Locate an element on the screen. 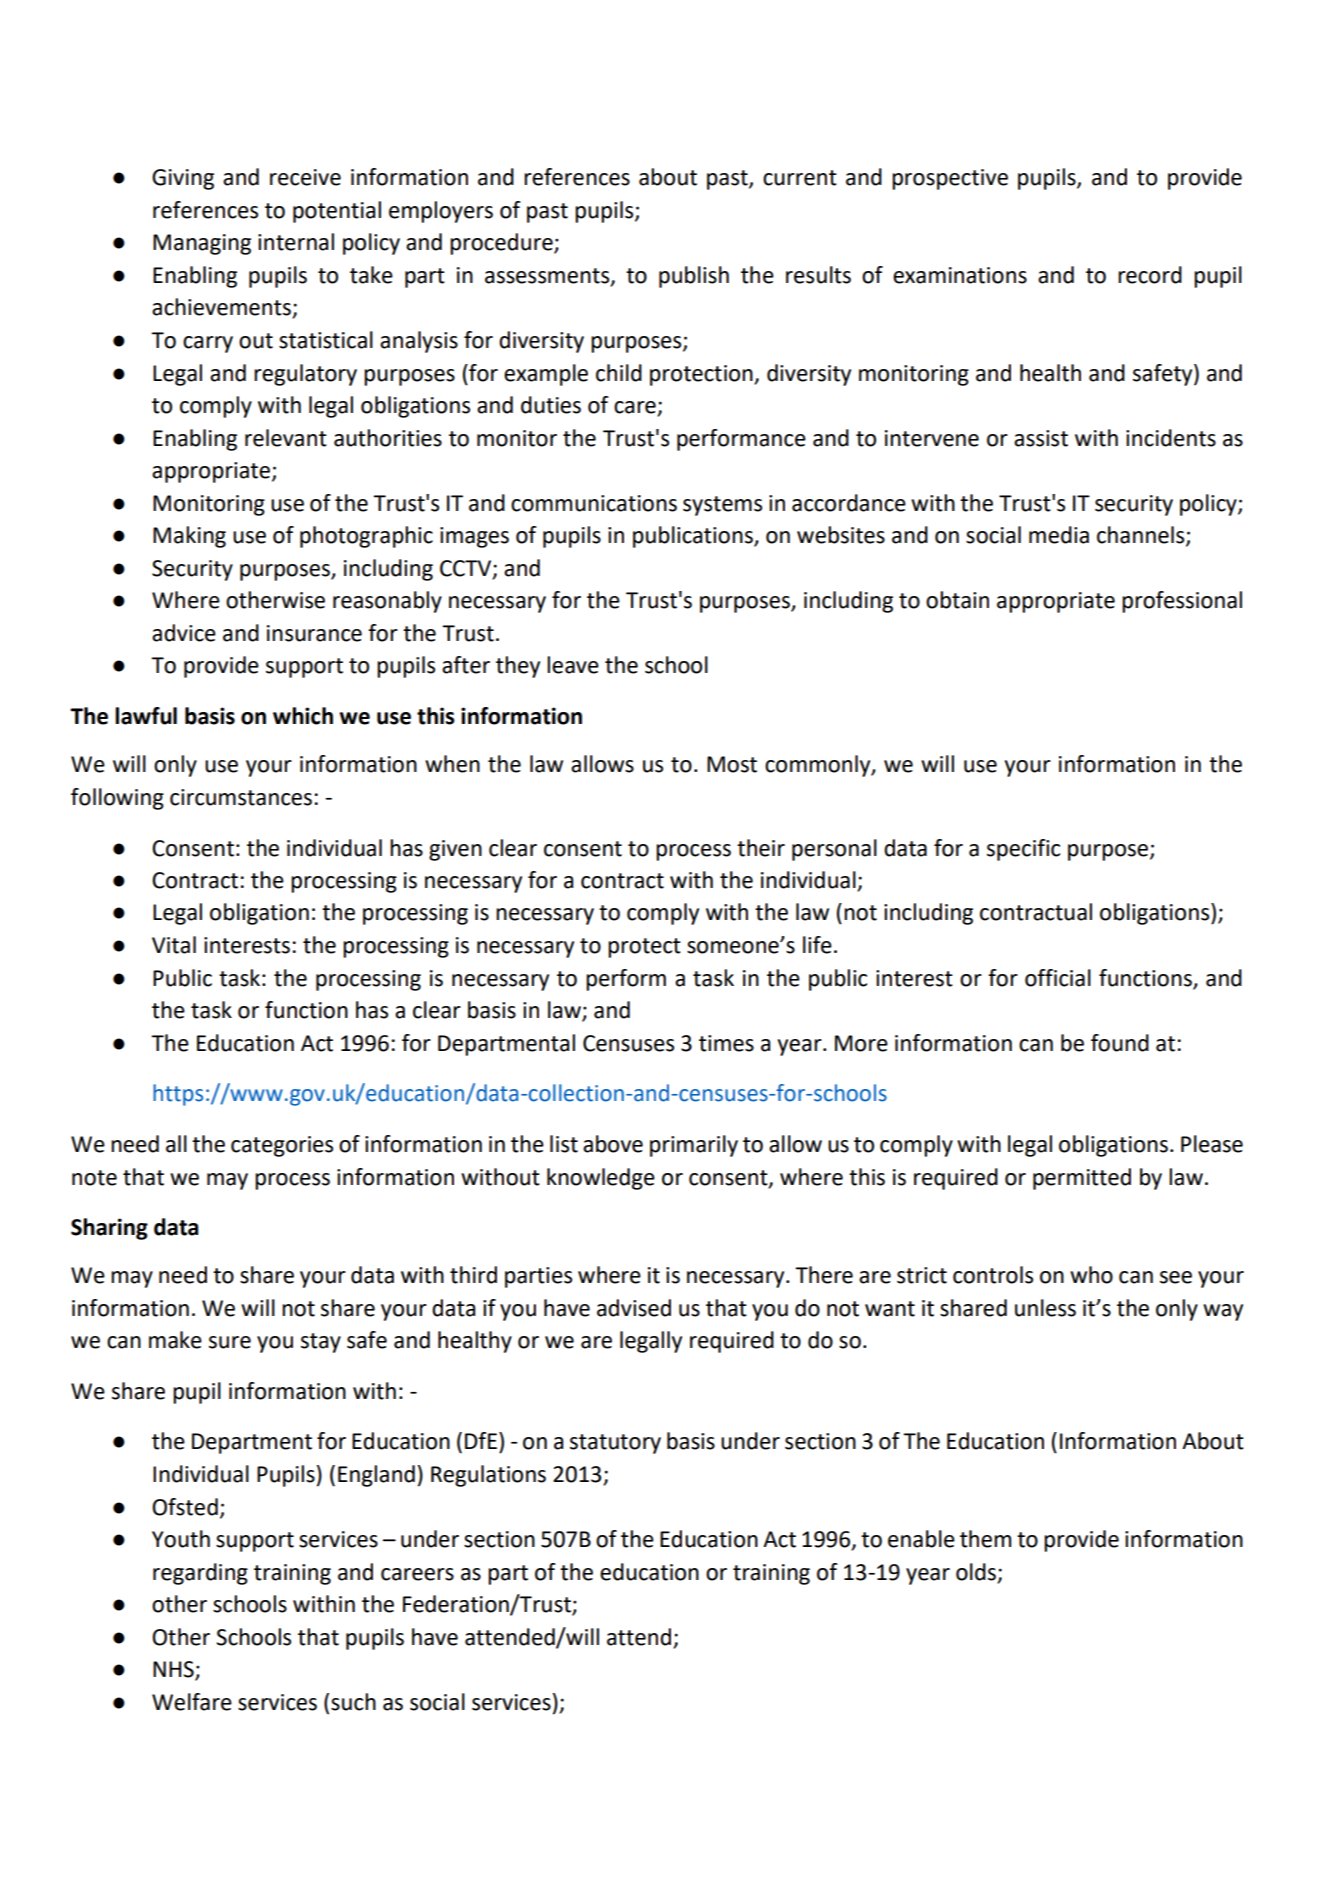 This screenshot has height=1892, width=1338. NHS is located at coordinates (174, 1670).
